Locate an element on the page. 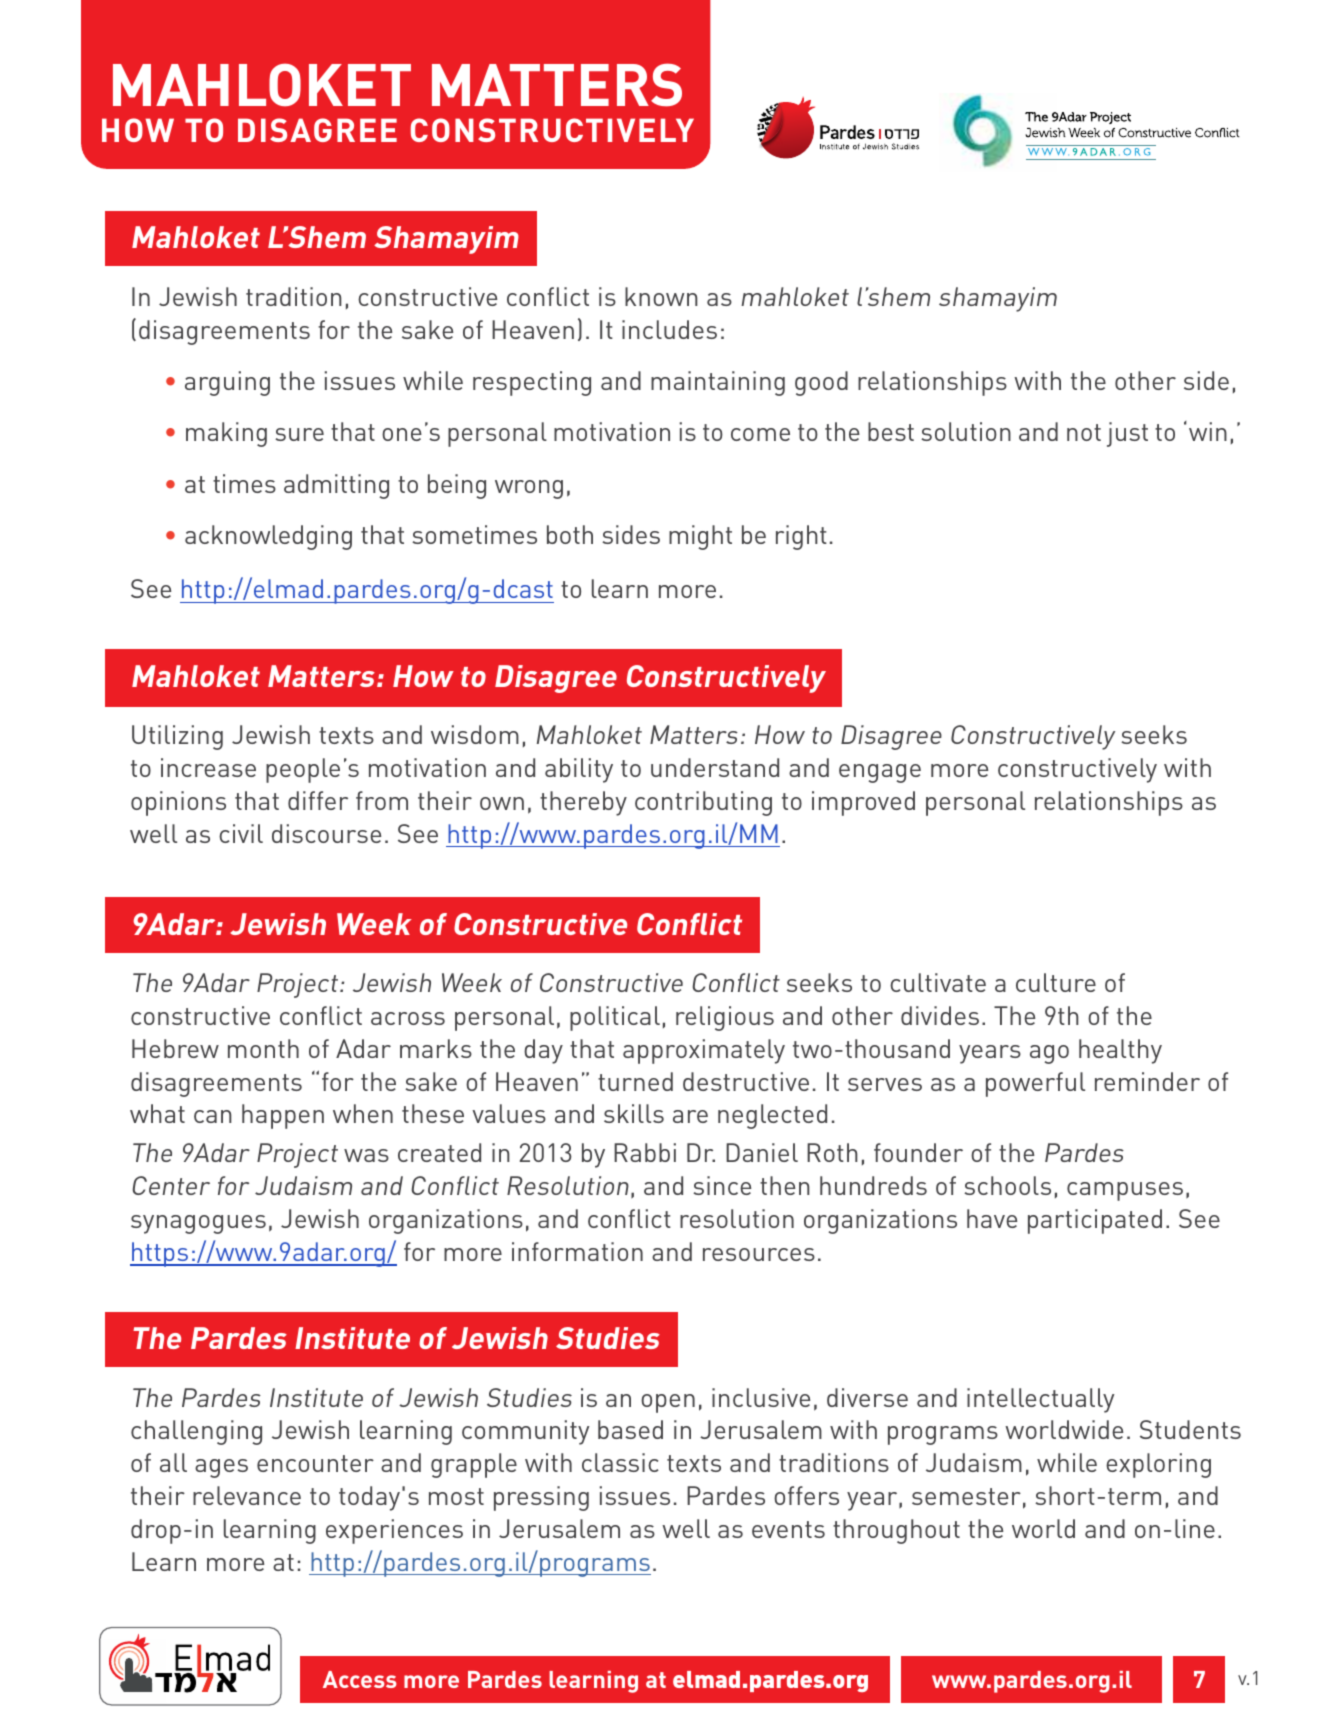  understand is located at coordinates (715, 767).
